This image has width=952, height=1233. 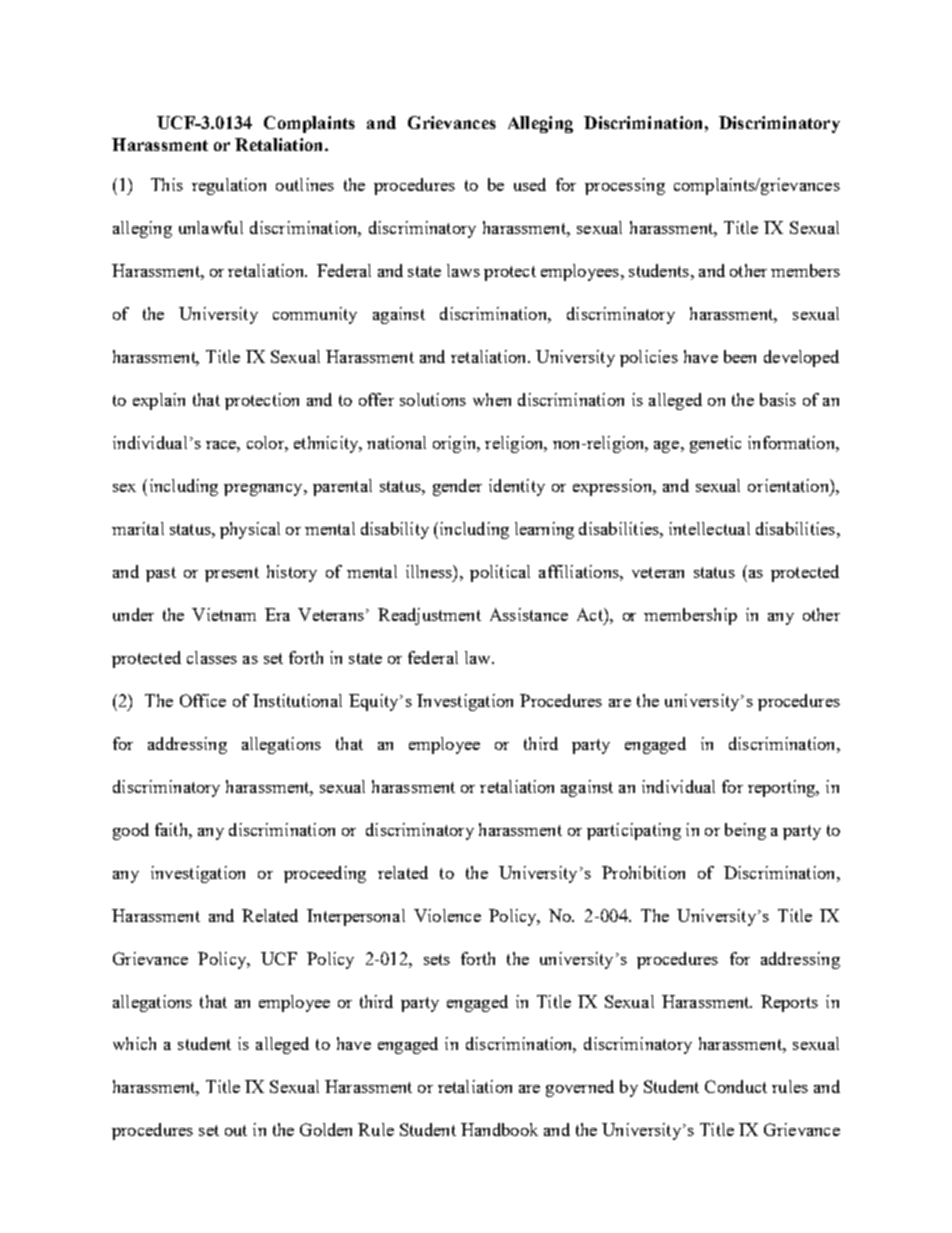 What do you see at coordinates (736, 1086) in the image?
I see `Conduct` at bounding box center [736, 1086].
